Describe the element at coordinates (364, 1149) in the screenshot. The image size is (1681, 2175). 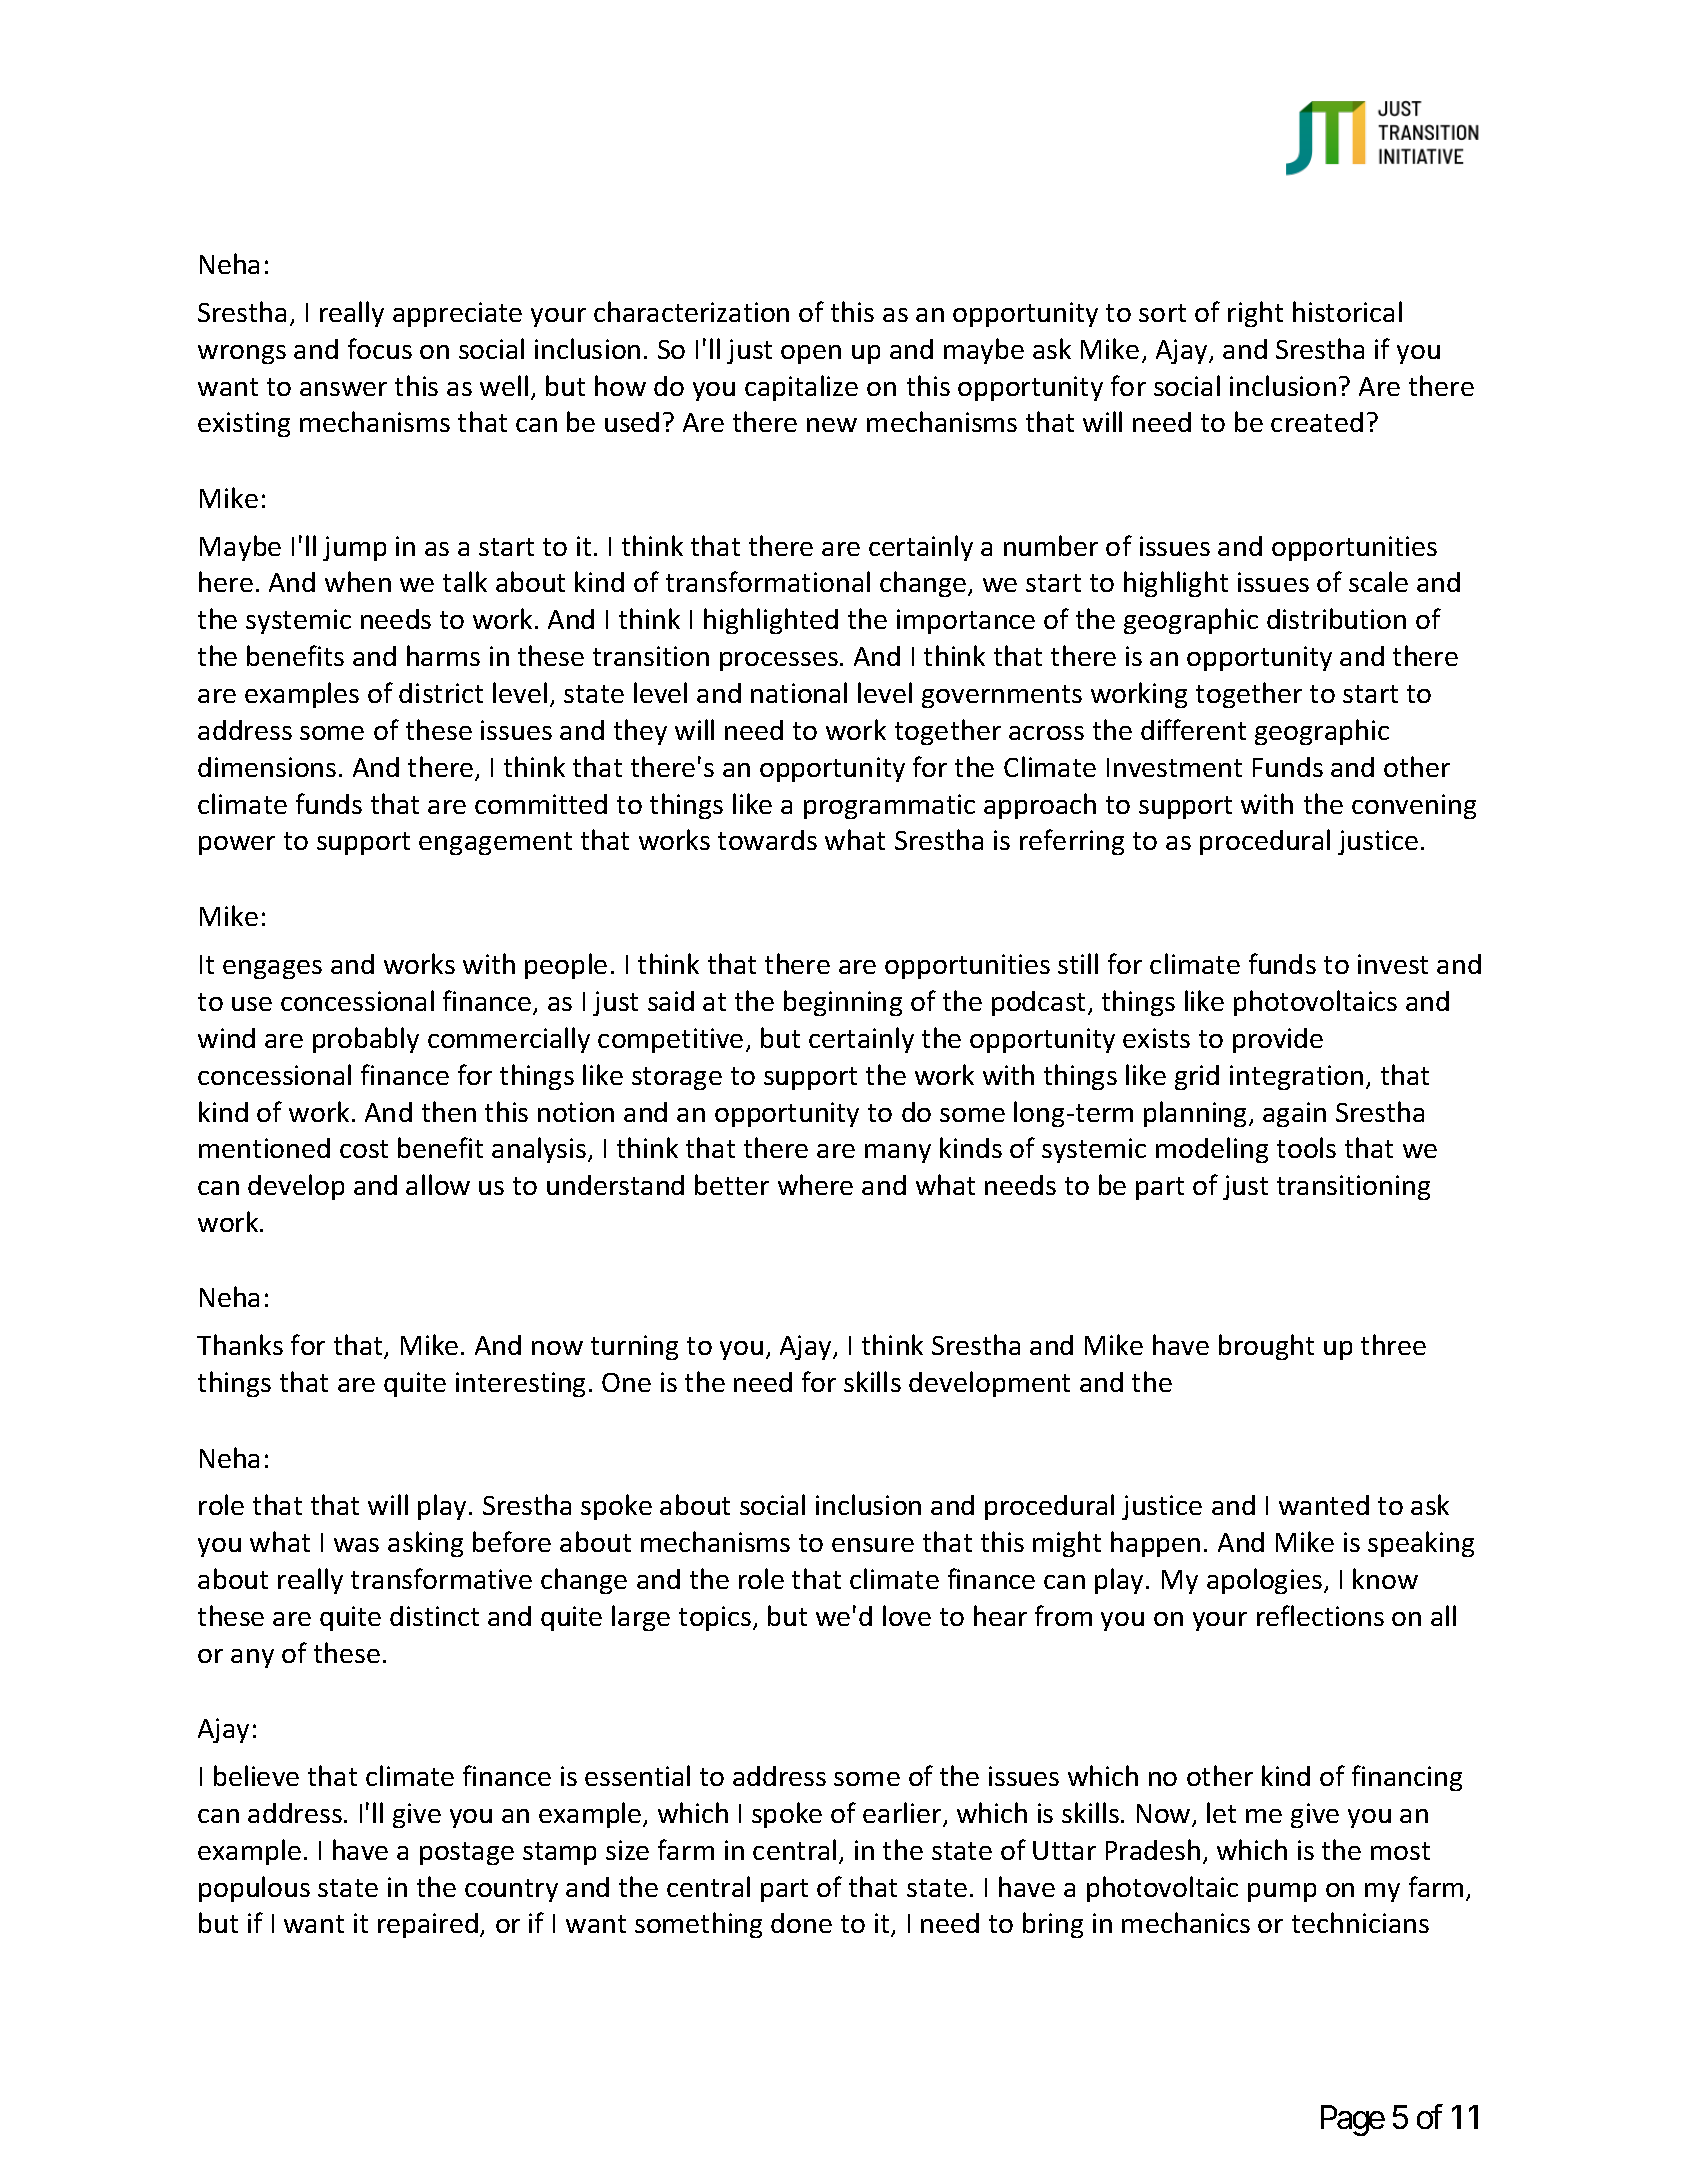
I see `cost` at that location.
